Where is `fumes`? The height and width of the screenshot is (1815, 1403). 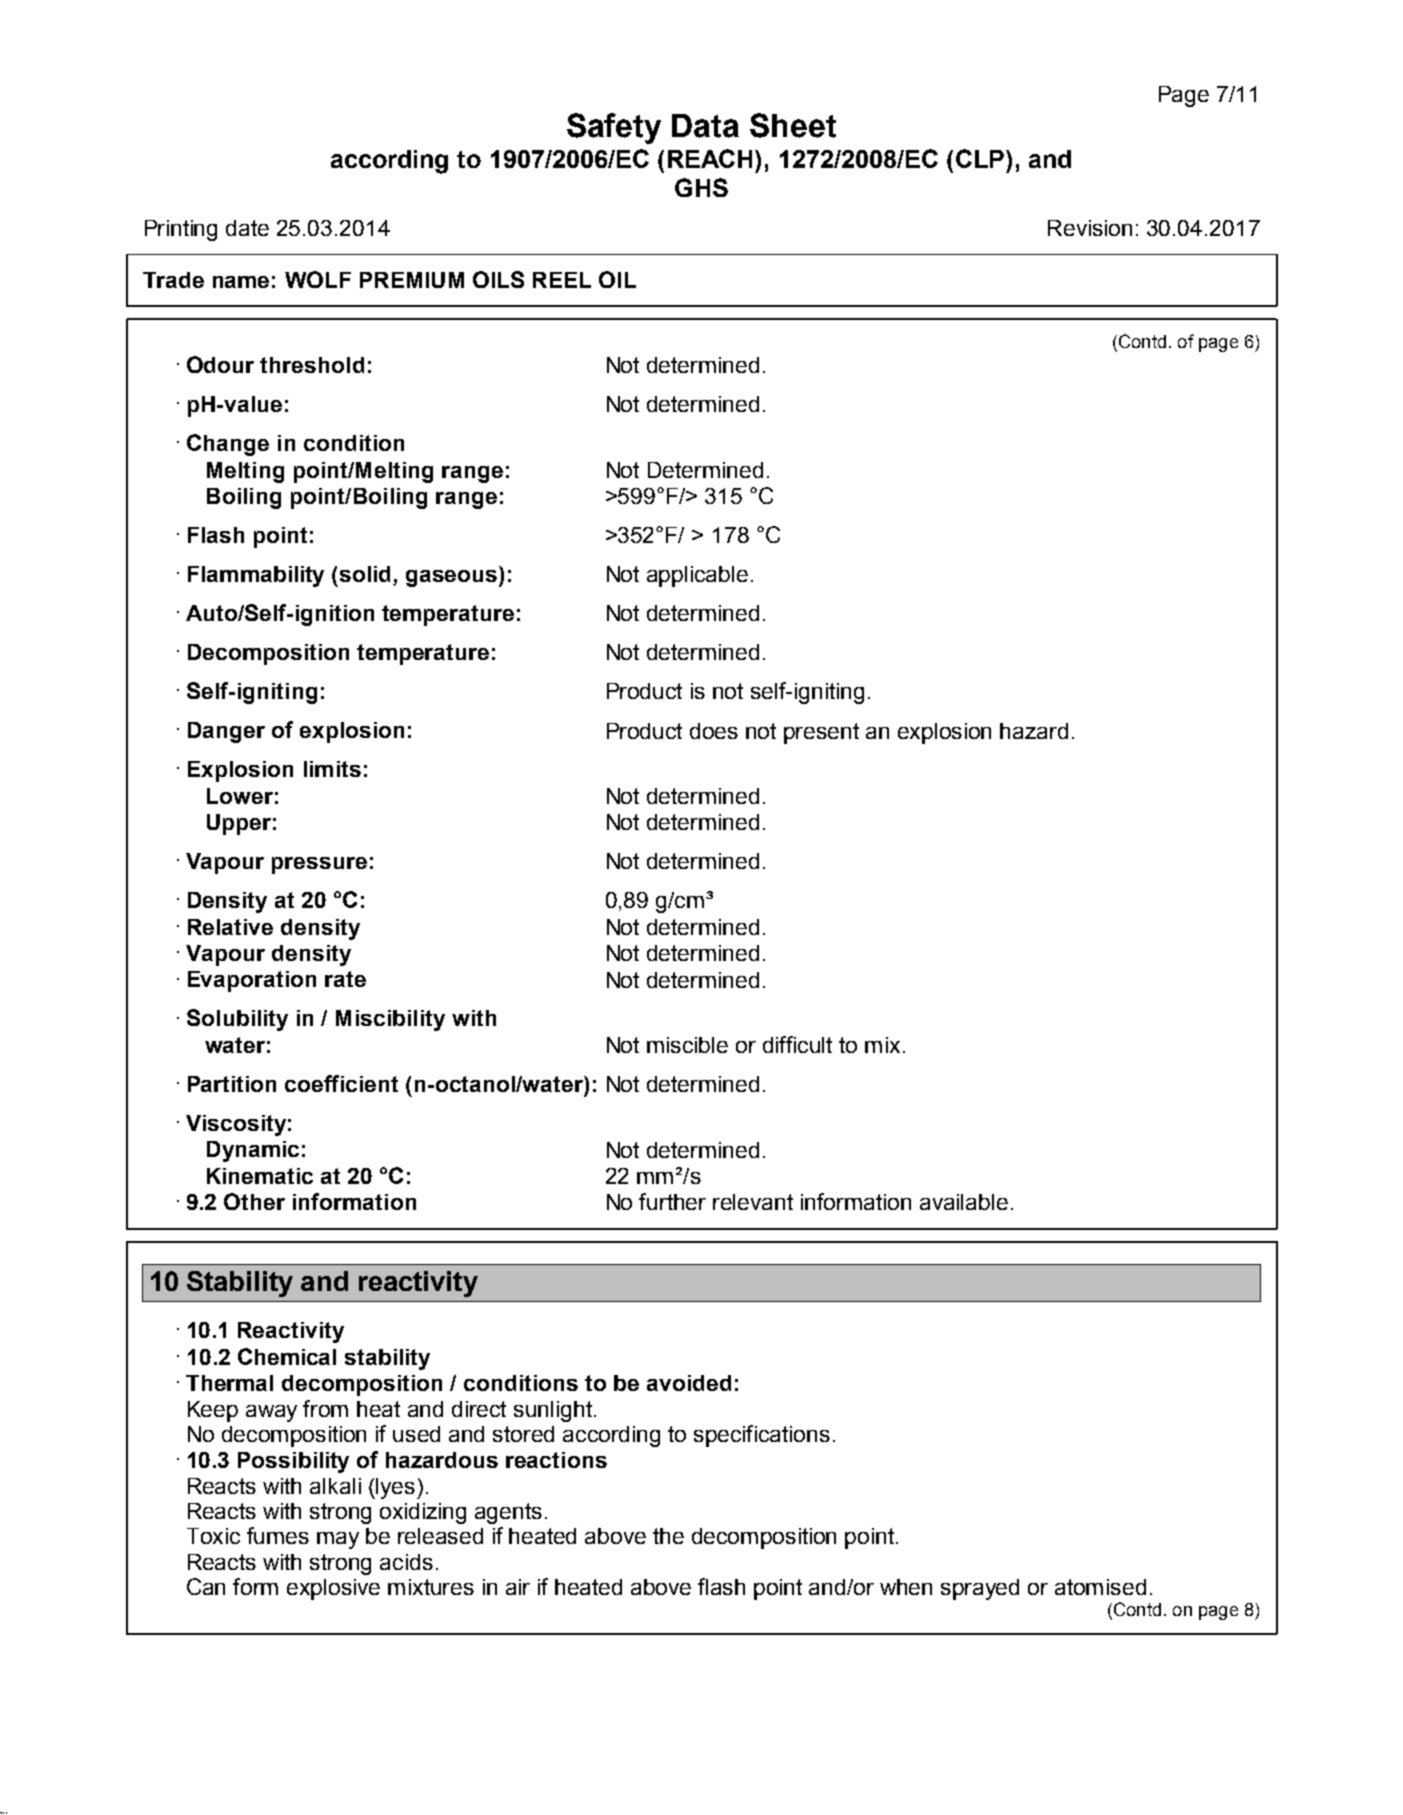 fumes is located at coordinates (278, 1535).
